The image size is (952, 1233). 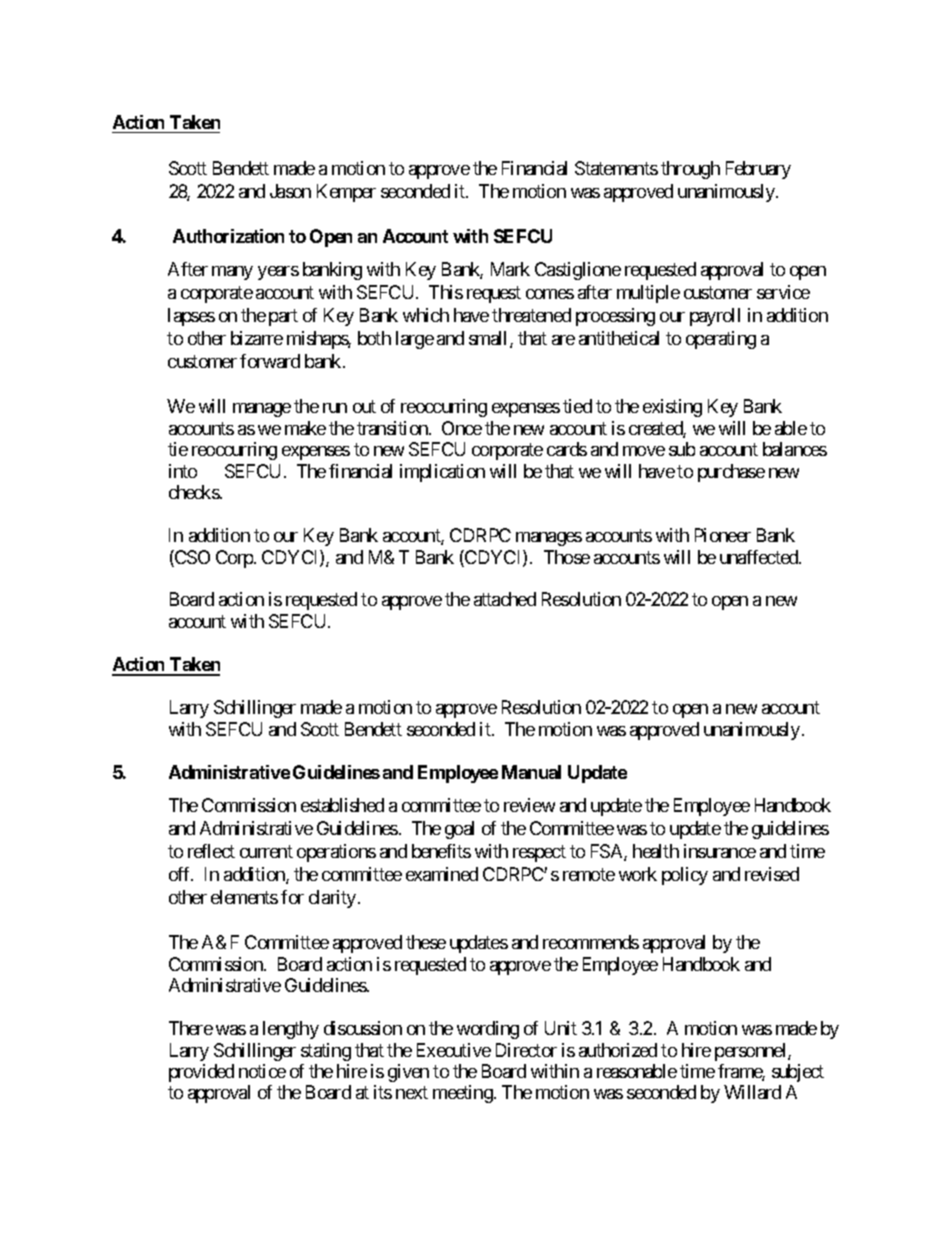 What do you see at coordinates (342, 805) in the screenshot?
I see `established` at bounding box center [342, 805].
